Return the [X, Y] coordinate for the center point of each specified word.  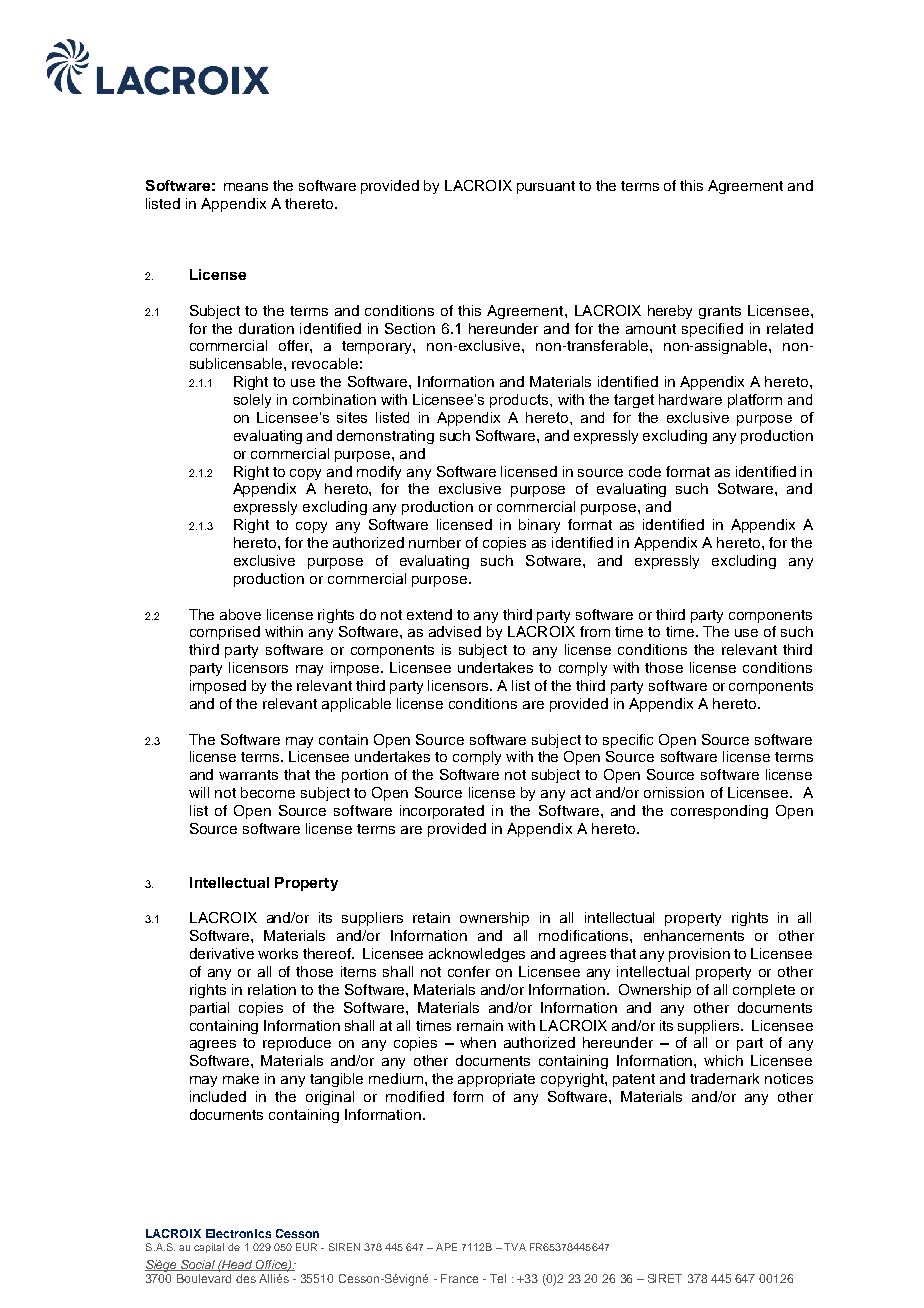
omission [674, 792]
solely [252, 401]
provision [699, 955]
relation [272, 989]
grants [720, 312]
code [645, 471]
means [246, 187]
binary [539, 526]
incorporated [442, 812]
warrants [248, 775]
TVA [515, 1247]
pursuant [546, 187]
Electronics [238, 1233]
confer [469, 971]
